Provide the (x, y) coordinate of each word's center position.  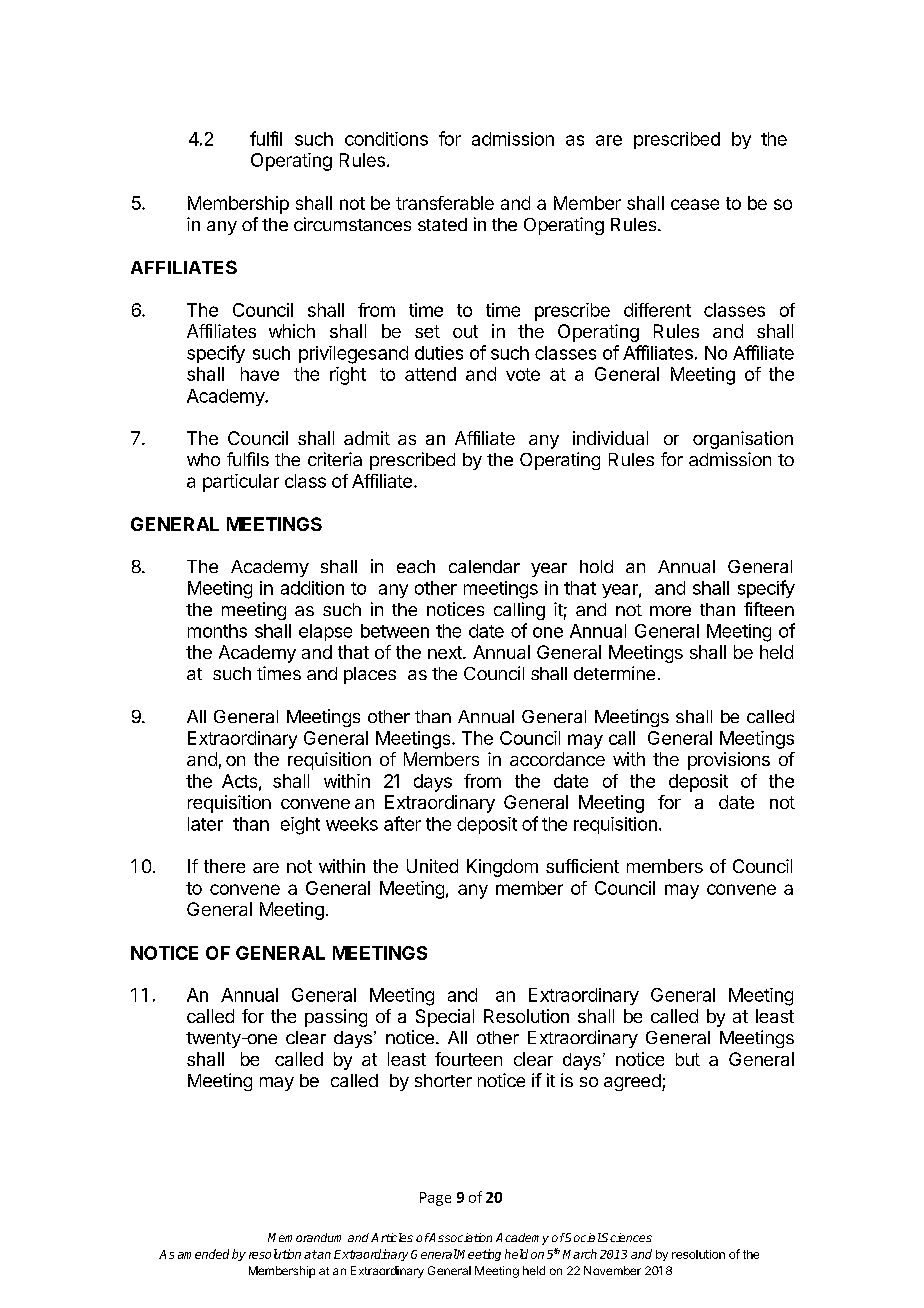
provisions (729, 761)
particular (241, 483)
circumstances (352, 224)
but (688, 1059)
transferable (445, 203)
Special (445, 1018)
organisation (743, 440)
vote (523, 374)
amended (203, 1254)
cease (695, 204)
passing (336, 1018)
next (446, 652)
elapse (325, 632)
